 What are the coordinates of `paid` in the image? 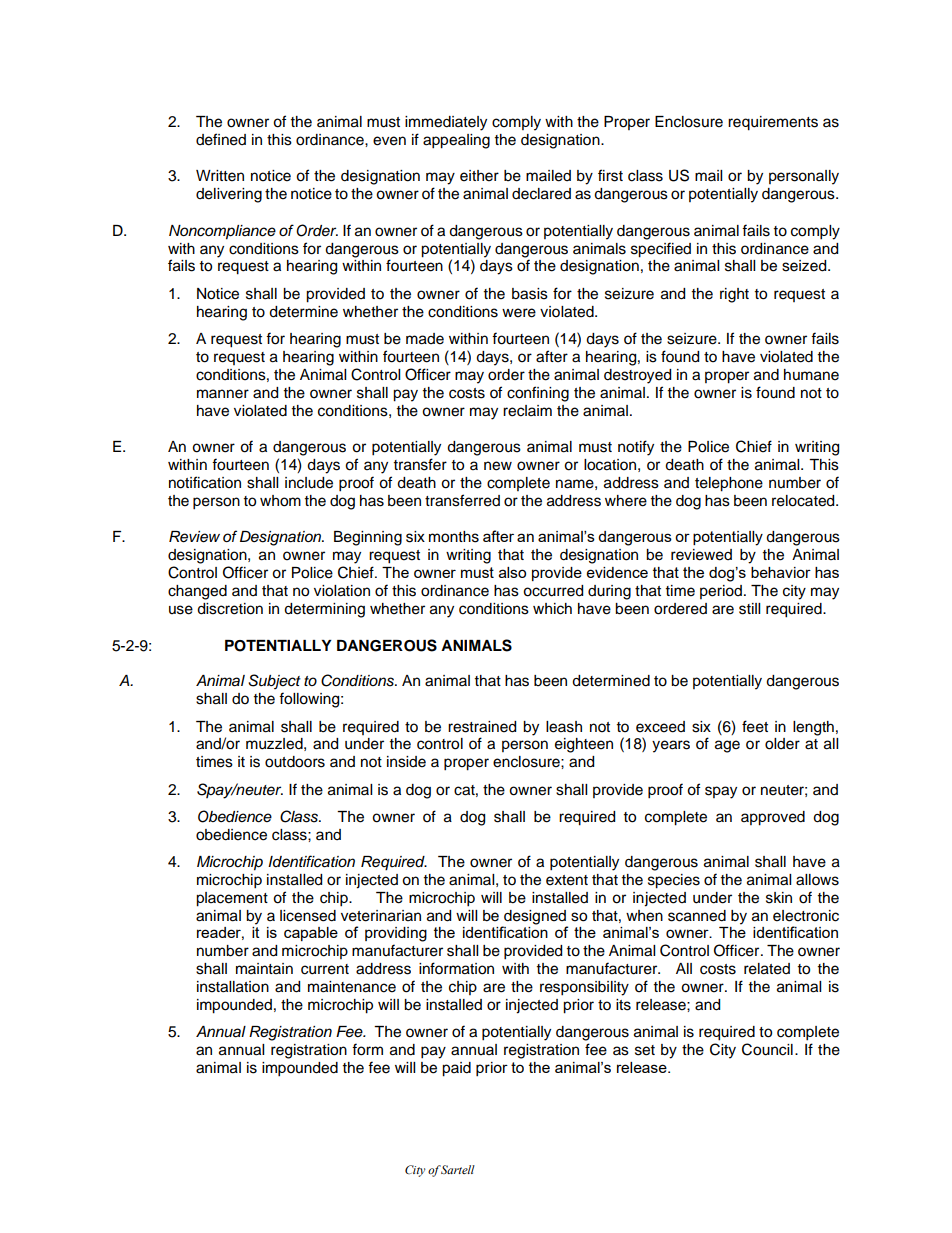 It's located at (456, 1069).
